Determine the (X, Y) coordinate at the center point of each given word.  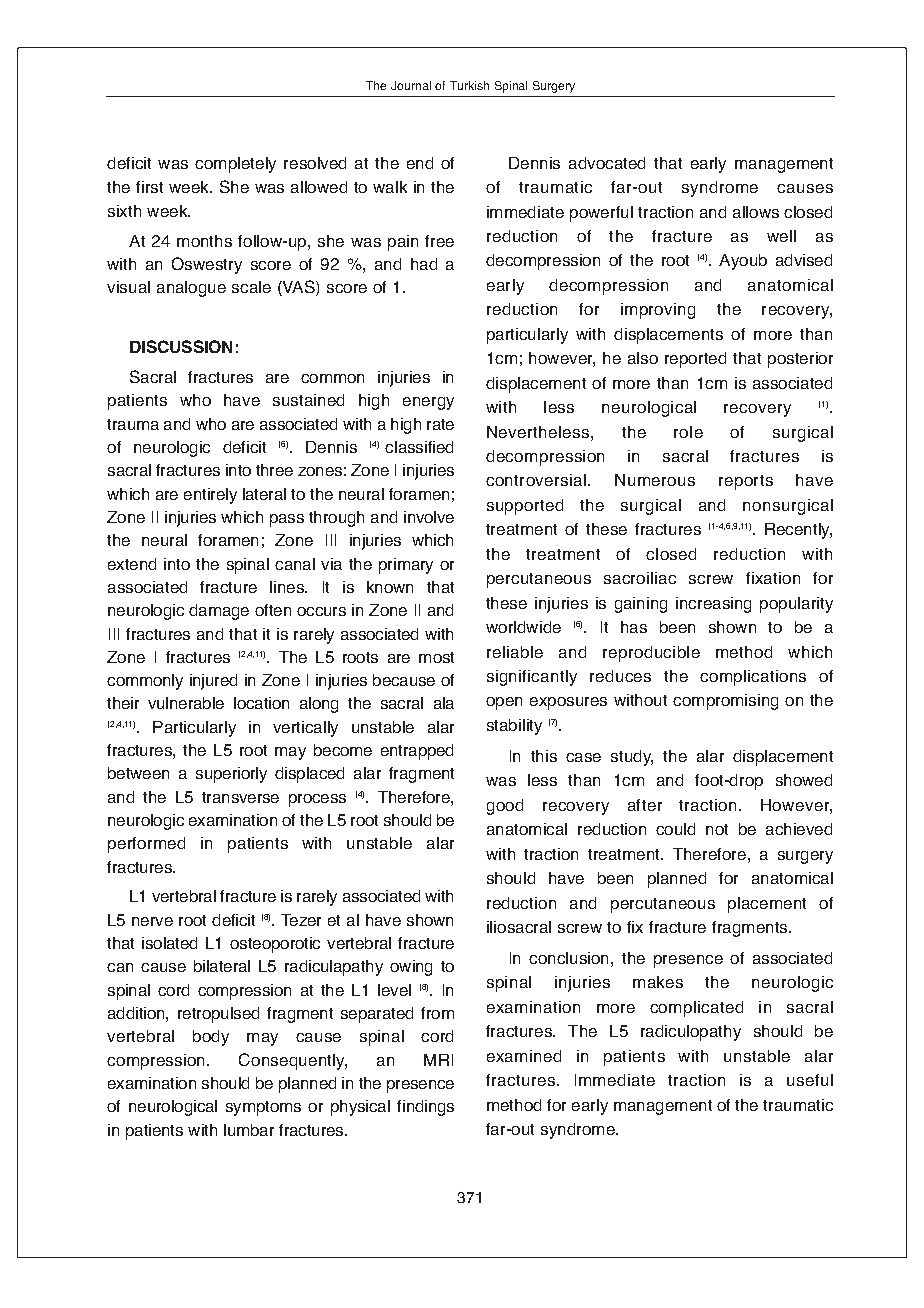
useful (810, 1080)
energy (428, 403)
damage (219, 612)
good (505, 807)
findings (425, 1108)
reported (695, 360)
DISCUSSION (181, 346)
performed (146, 845)
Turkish (469, 85)
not (717, 829)
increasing (713, 605)
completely (235, 165)
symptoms (263, 1108)
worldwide (523, 627)
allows (756, 212)
